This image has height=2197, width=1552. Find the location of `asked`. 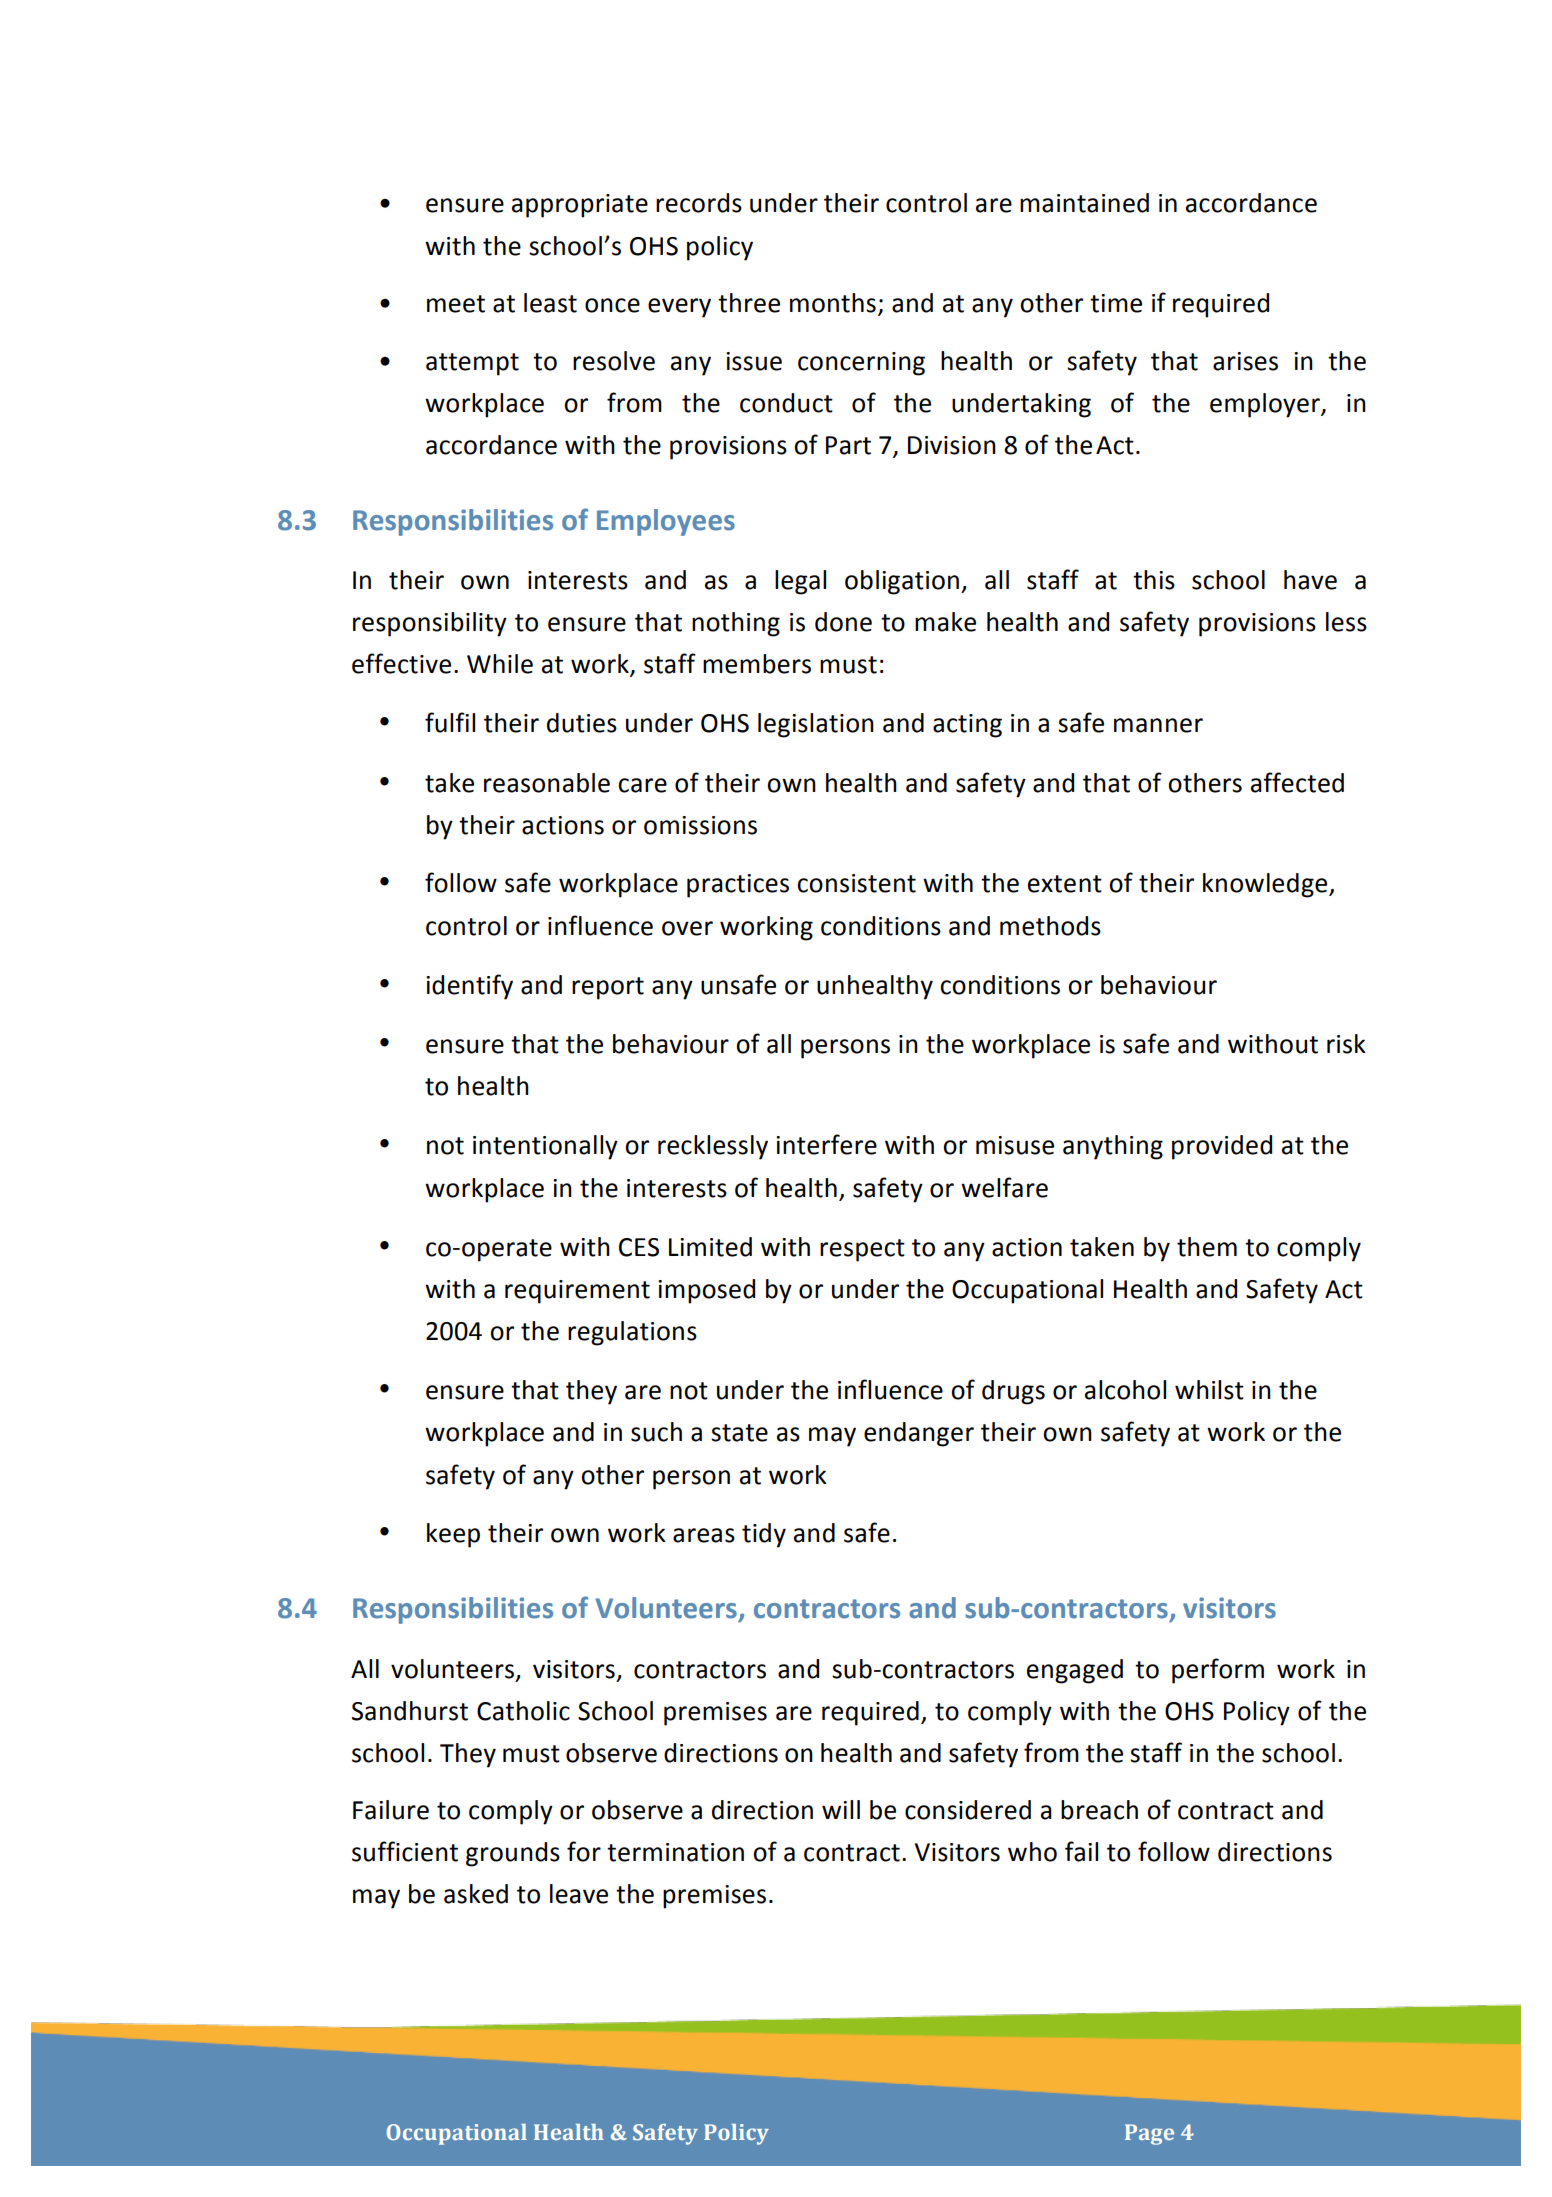

asked is located at coordinates (476, 1894).
